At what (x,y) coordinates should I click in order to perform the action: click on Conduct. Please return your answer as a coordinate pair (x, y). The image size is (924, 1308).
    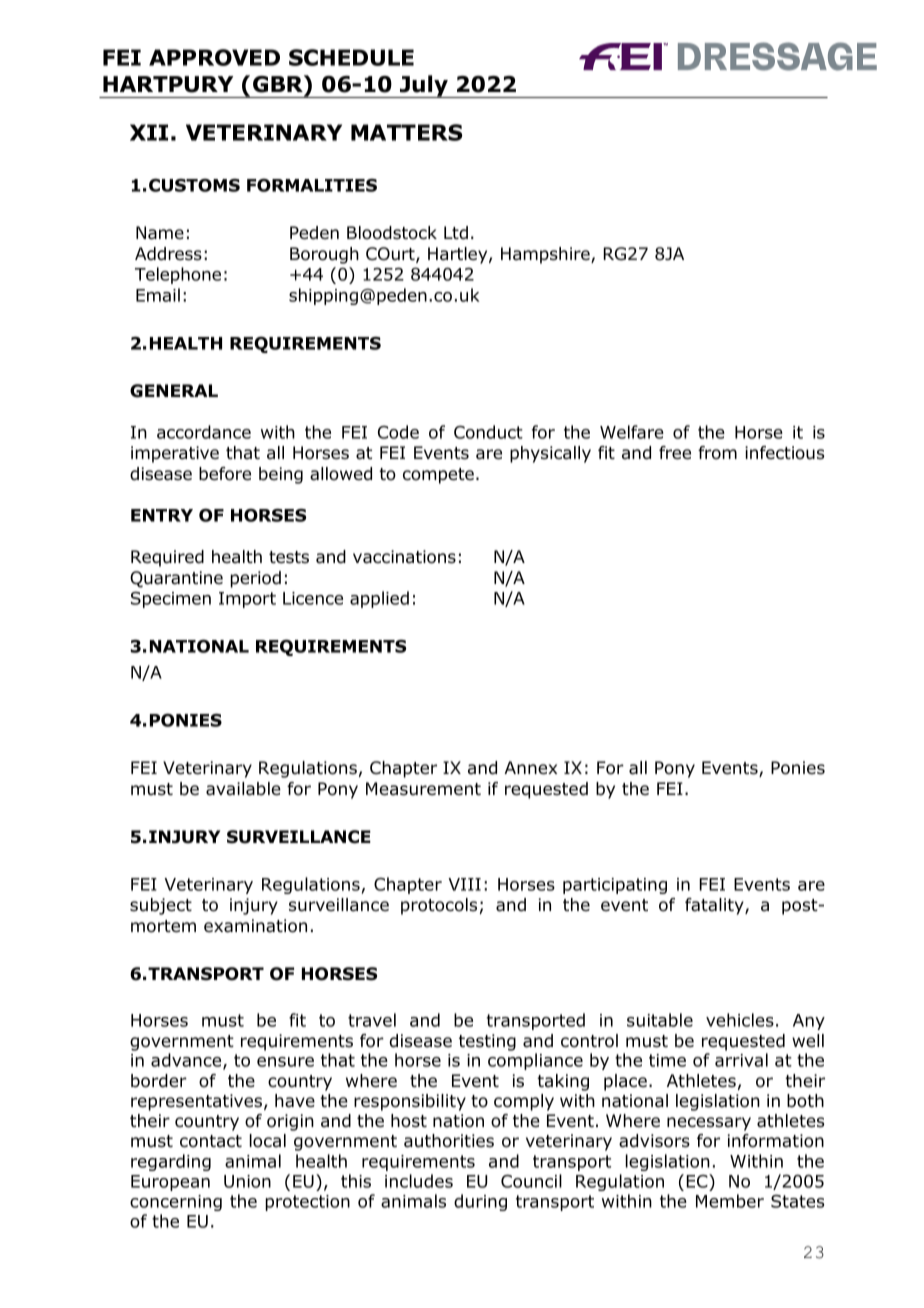
    Looking at the image, I should click on (488, 432).
